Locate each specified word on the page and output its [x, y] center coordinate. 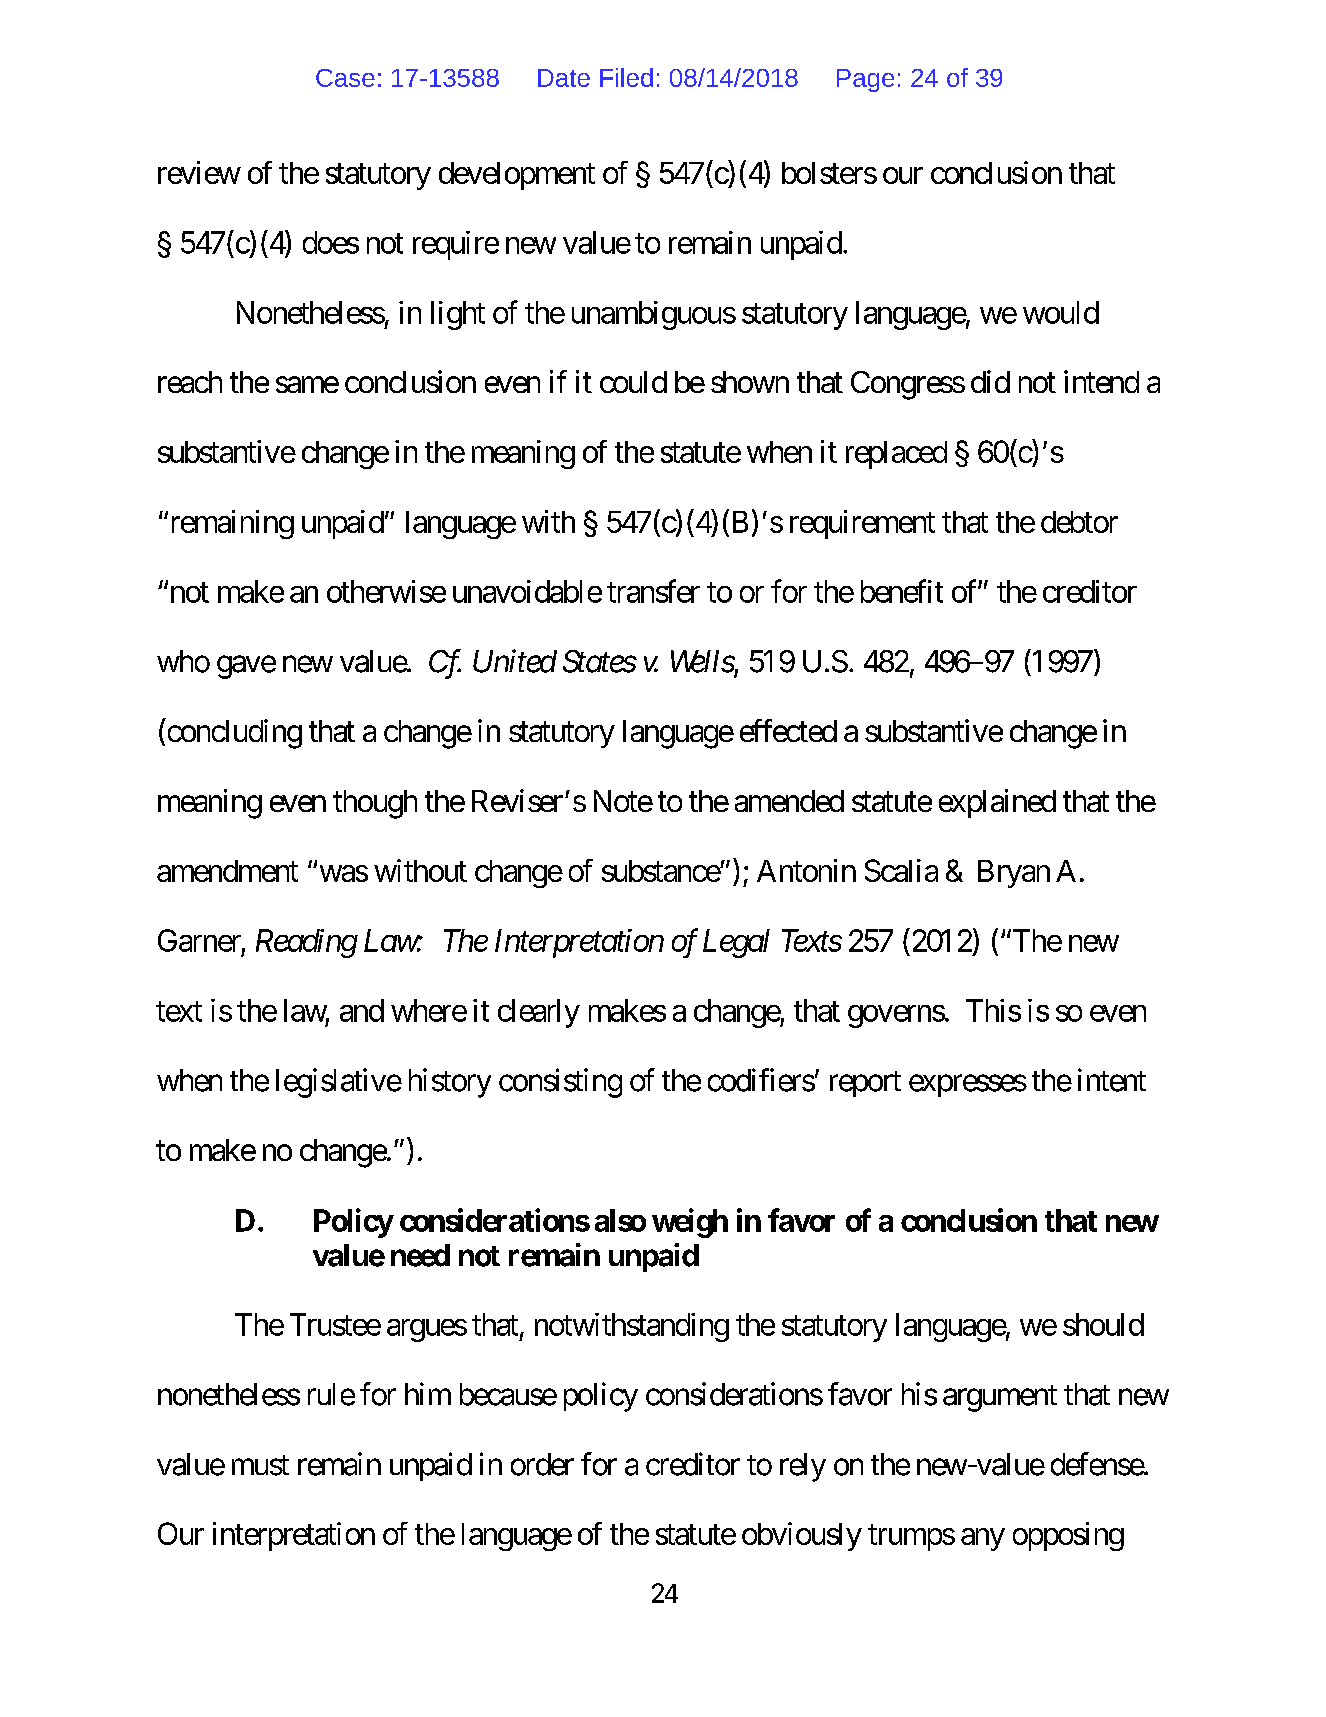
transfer [653, 591]
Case [345, 78]
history [450, 1083]
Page [865, 80]
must [260, 1465]
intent [1112, 1080]
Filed [626, 77]
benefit [902, 591]
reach [190, 382]
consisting [560, 1083]
